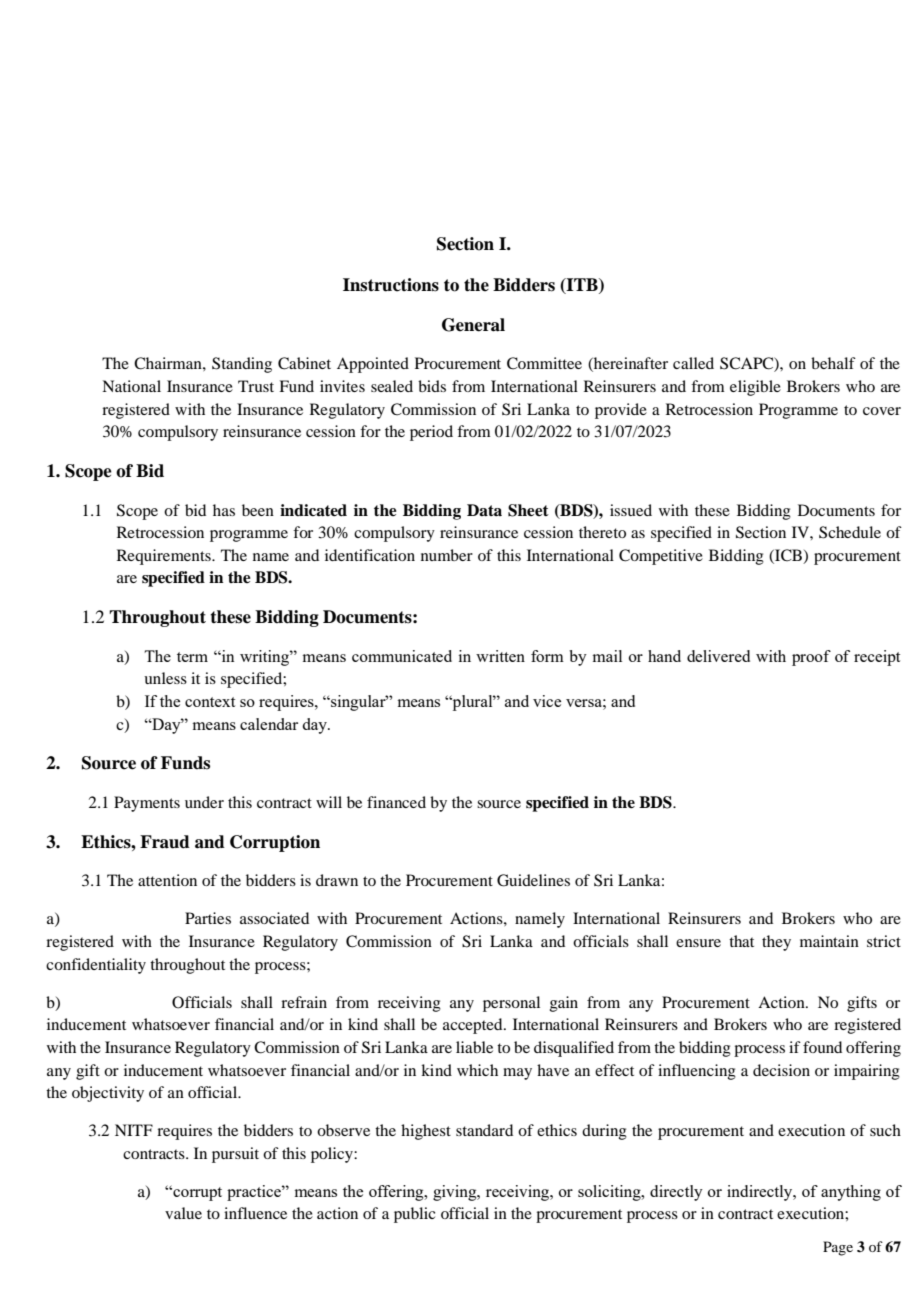  What do you see at coordinates (850, 532) in the image?
I see `Schedule` at bounding box center [850, 532].
